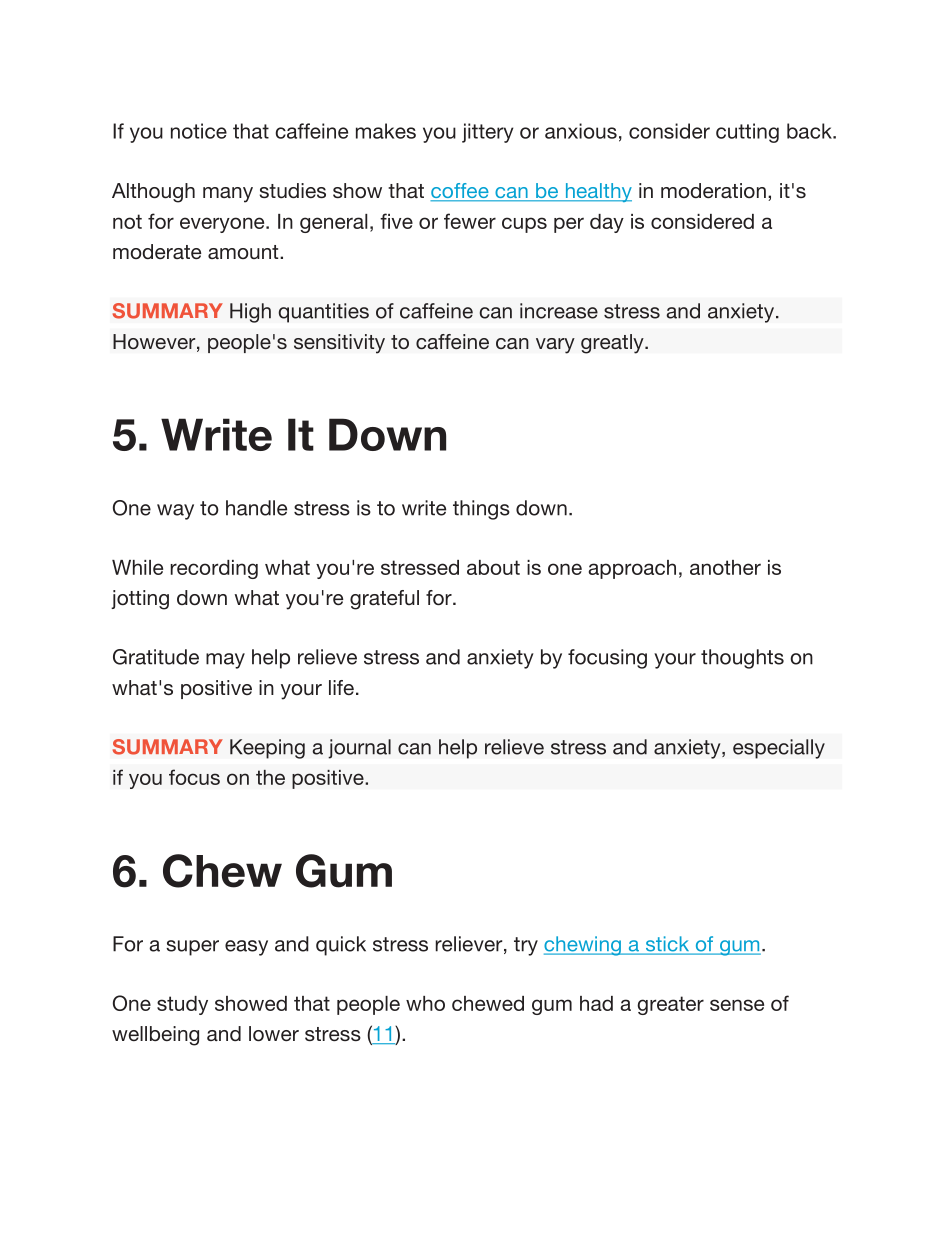 Image resolution: width=952 pixels, height=1233 pixels. I want to click on who, so click(425, 1003).
